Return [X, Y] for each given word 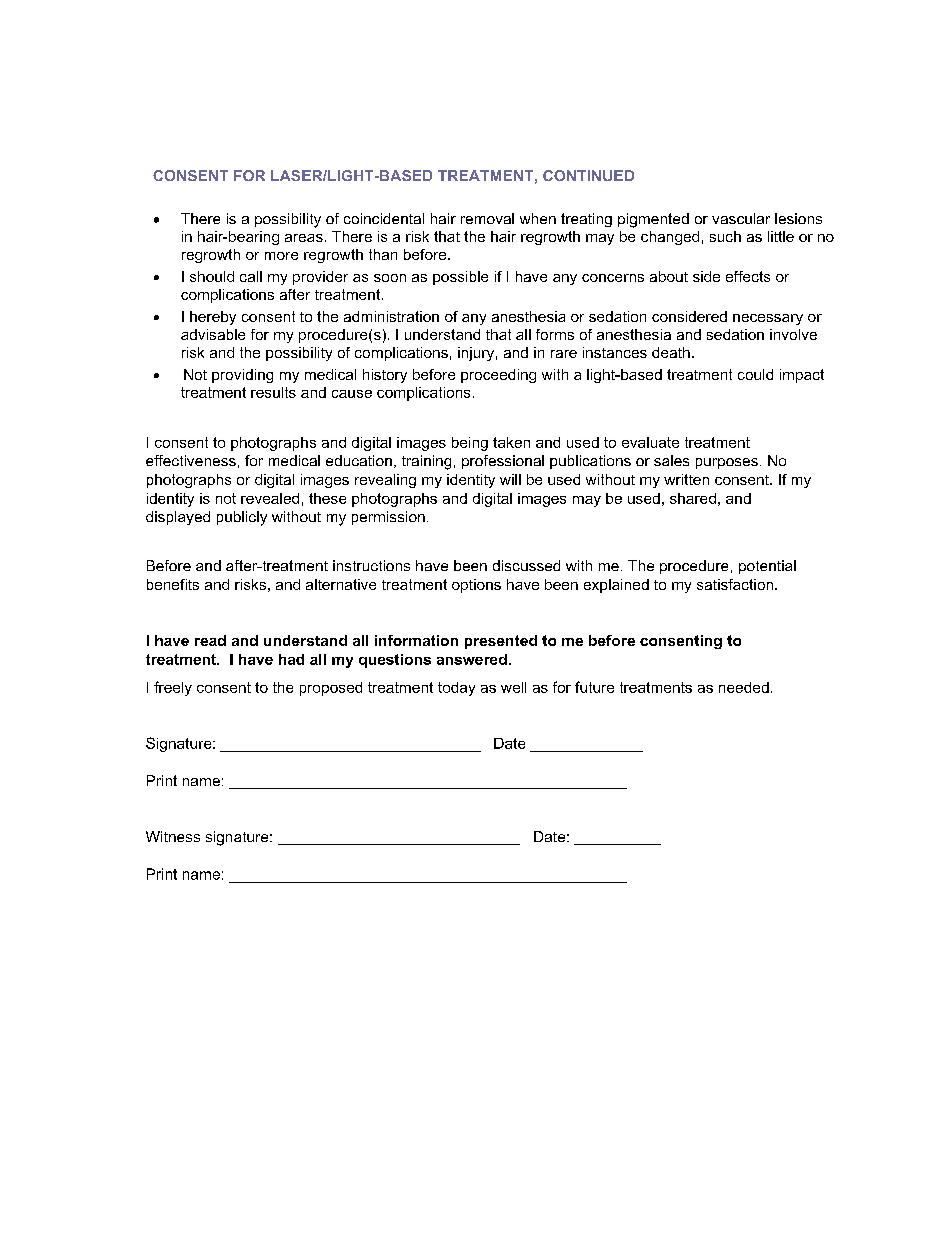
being [470, 444]
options [476, 586]
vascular [741, 218]
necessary [768, 319]
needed [744, 687]
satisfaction [735, 584]
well [513, 687]
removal [487, 218]
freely [173, 688]
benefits [173, 584]
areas [304, 238]
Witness [173, 836]
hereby [213, 318]
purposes [727, 463]
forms [555, 334]
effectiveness [191, 460]
